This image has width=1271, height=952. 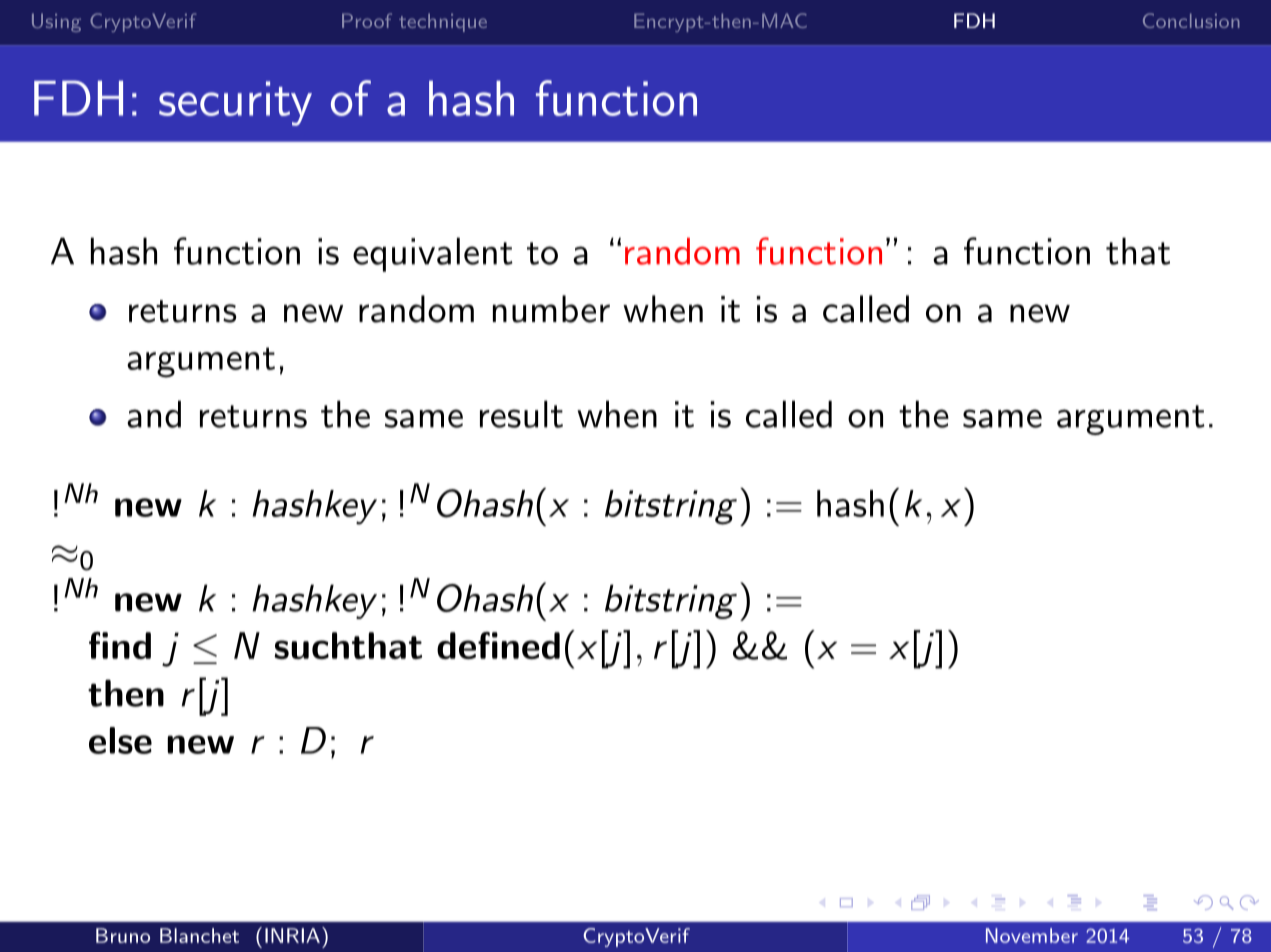 I want to click on Blanchet, so click(x=199, y=935).
